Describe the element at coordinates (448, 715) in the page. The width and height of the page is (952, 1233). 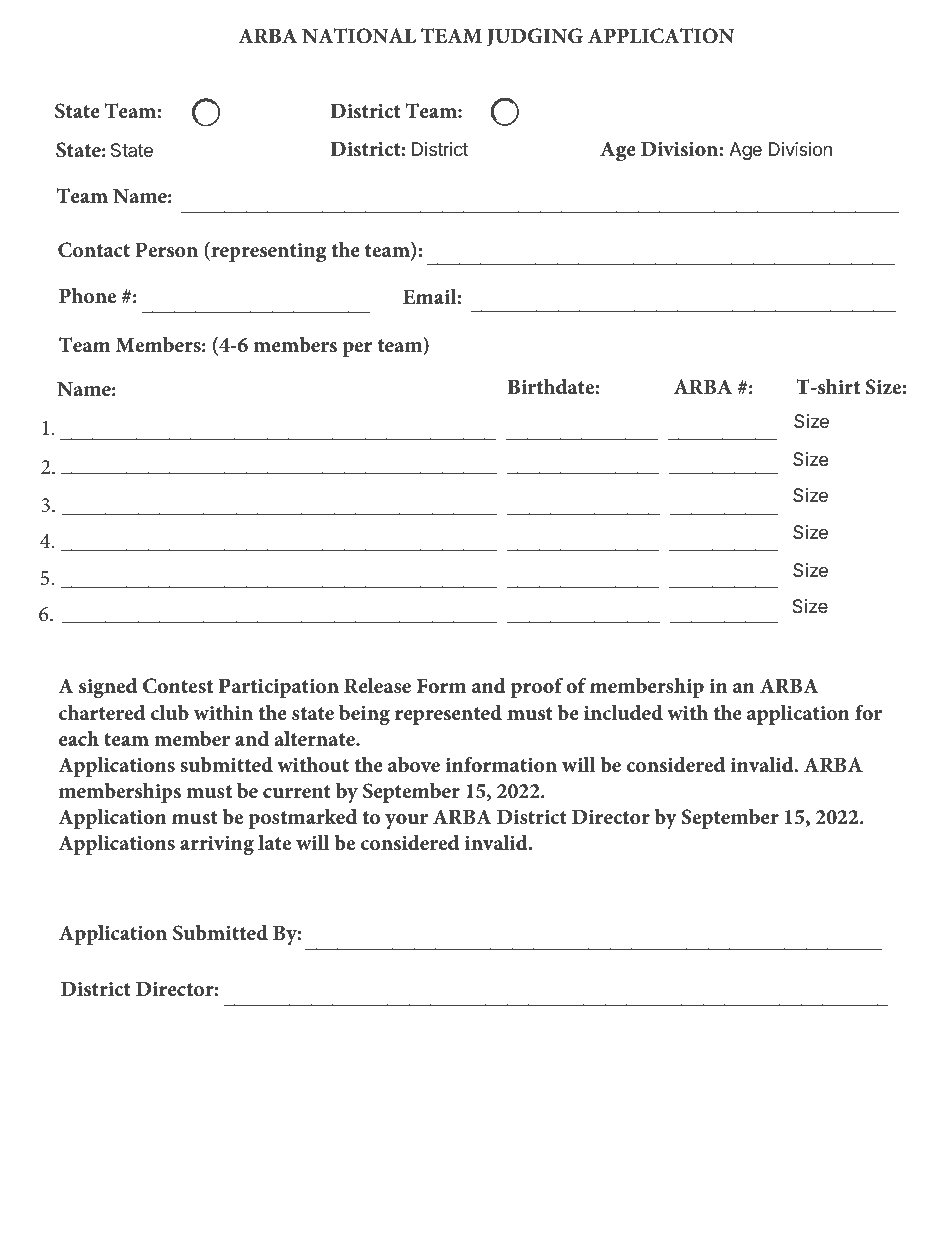
I see `represented` at that location.
